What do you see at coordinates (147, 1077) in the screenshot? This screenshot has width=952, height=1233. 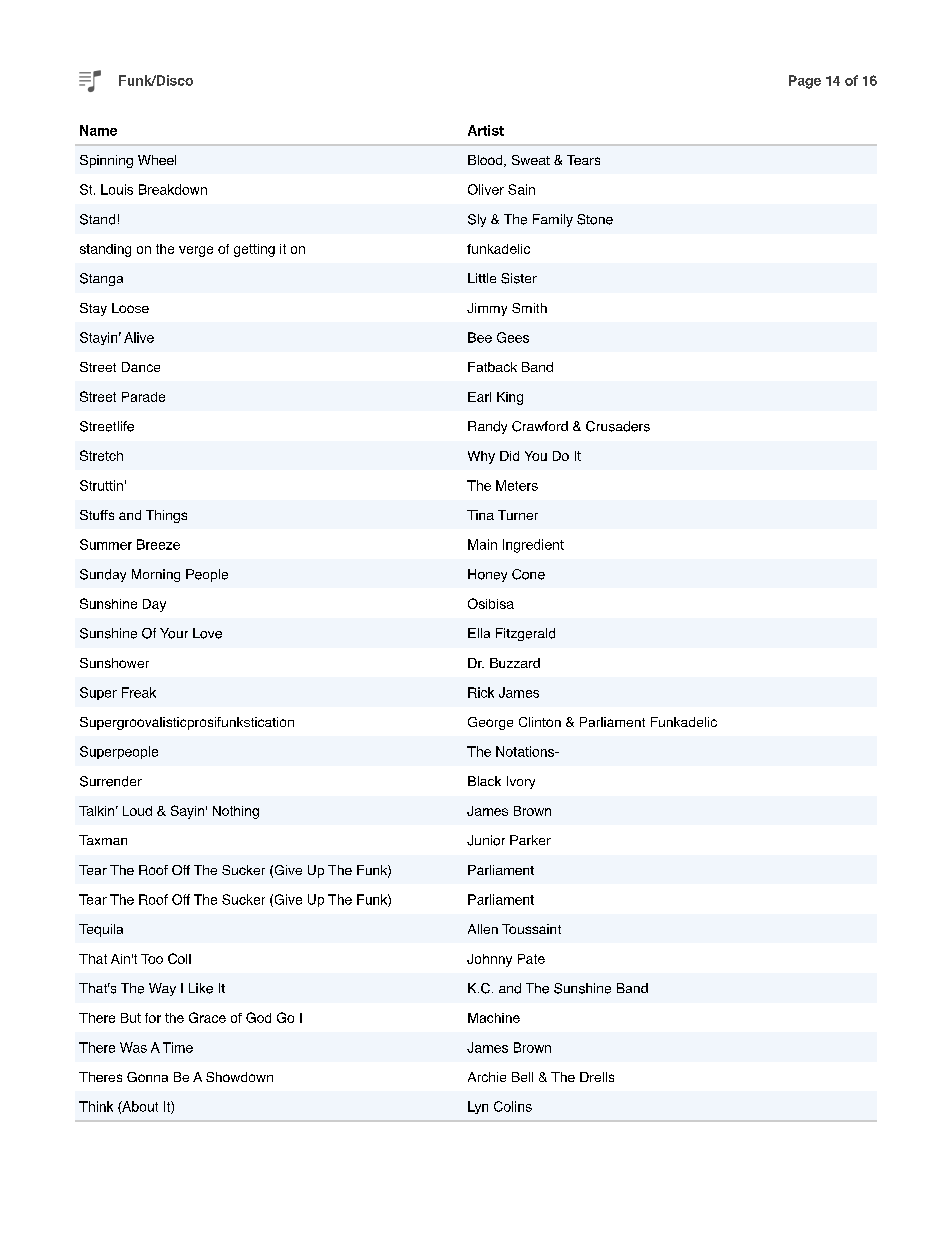 I see `Gonna` at bounding box center [147, 1077].
